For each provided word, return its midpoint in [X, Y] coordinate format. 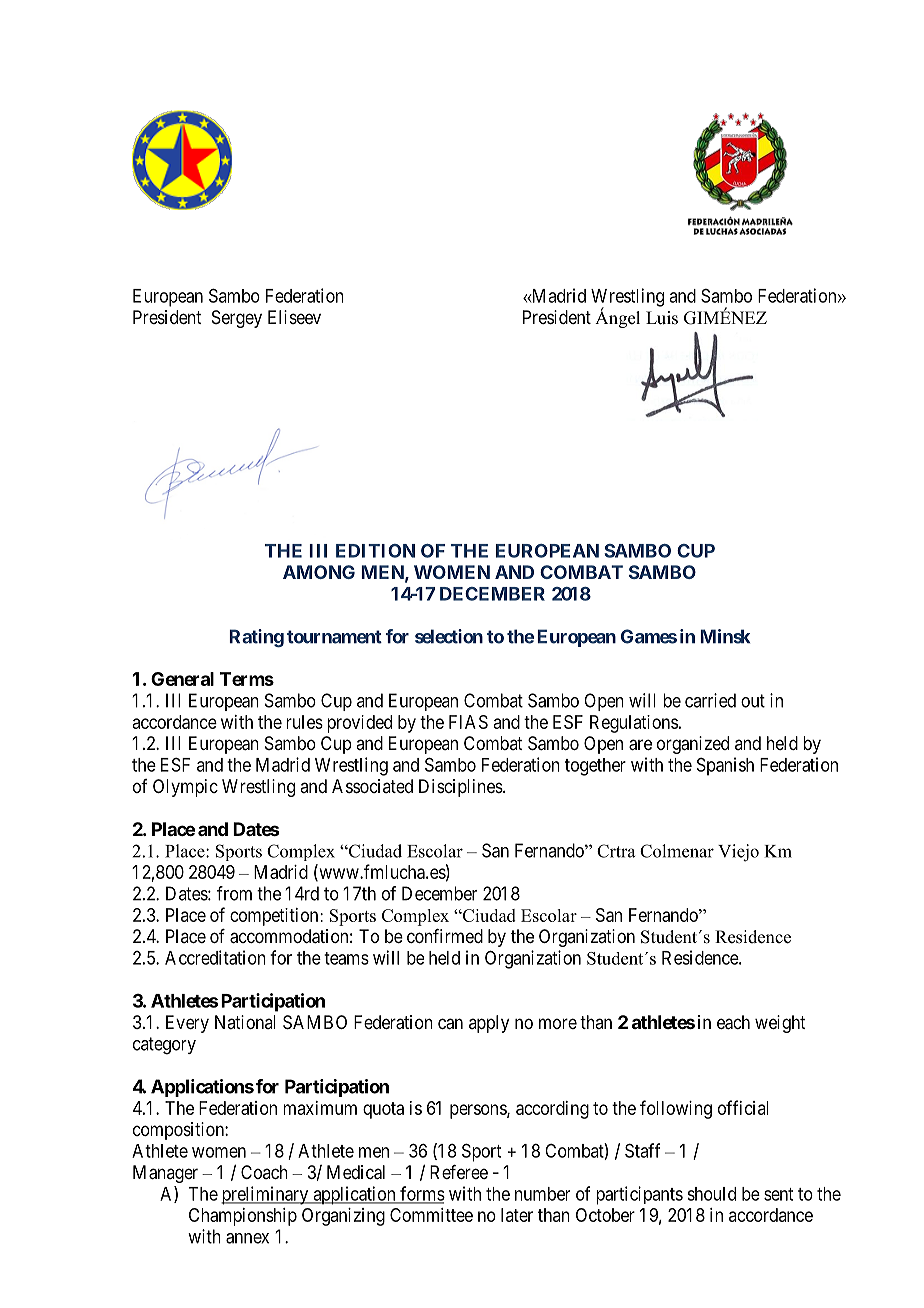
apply [489, 1024]
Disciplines [461, 788]
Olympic [185, 788]
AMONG [319, 572]
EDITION [375, 551]
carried [710, 700]
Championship [243, 1217]
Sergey [237, 319]
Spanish [725, 766]
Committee [431, 1215]
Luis [662, 318]
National [245, 1022]
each [733, 1022]
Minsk [725, 636]
